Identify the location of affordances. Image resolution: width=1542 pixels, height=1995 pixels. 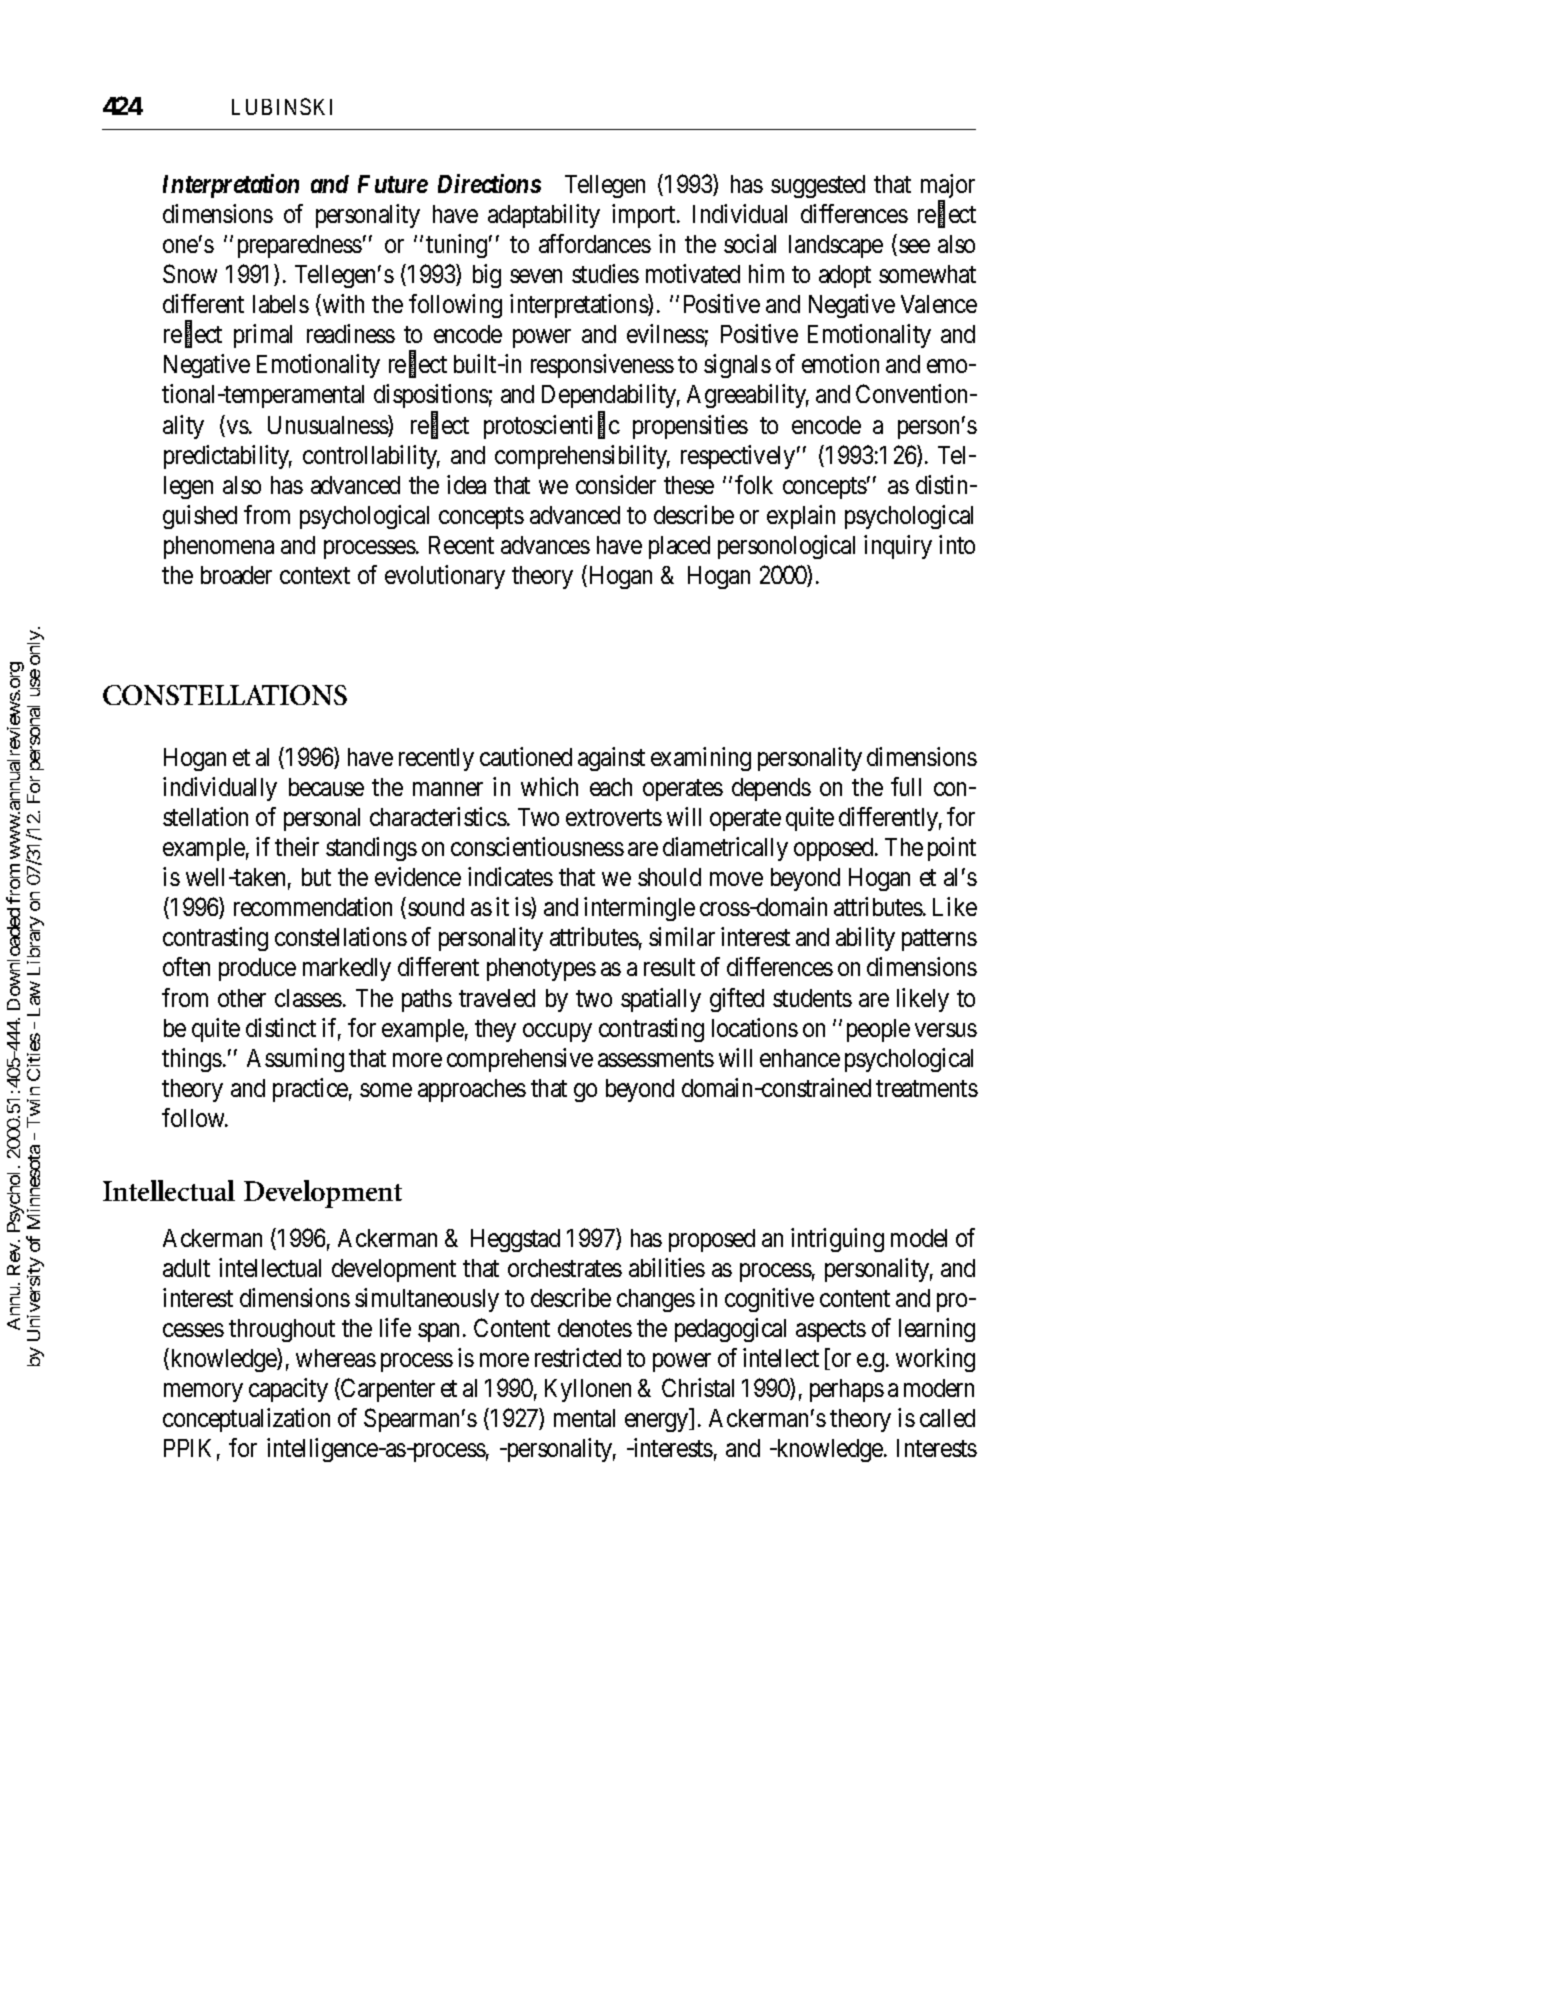
(595, 243).
